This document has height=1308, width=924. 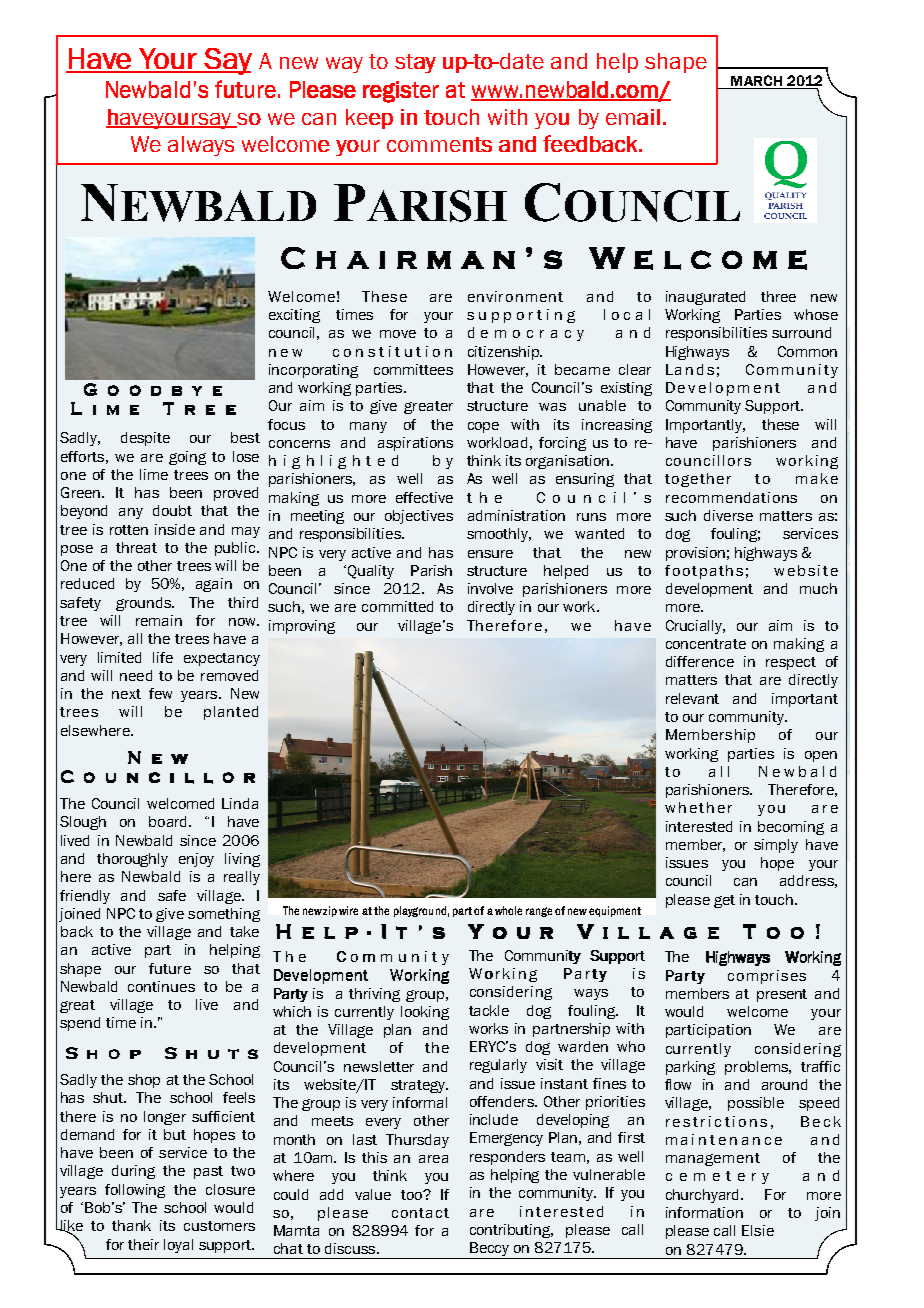 I want to click on lime, so click(x=154, y=474).
